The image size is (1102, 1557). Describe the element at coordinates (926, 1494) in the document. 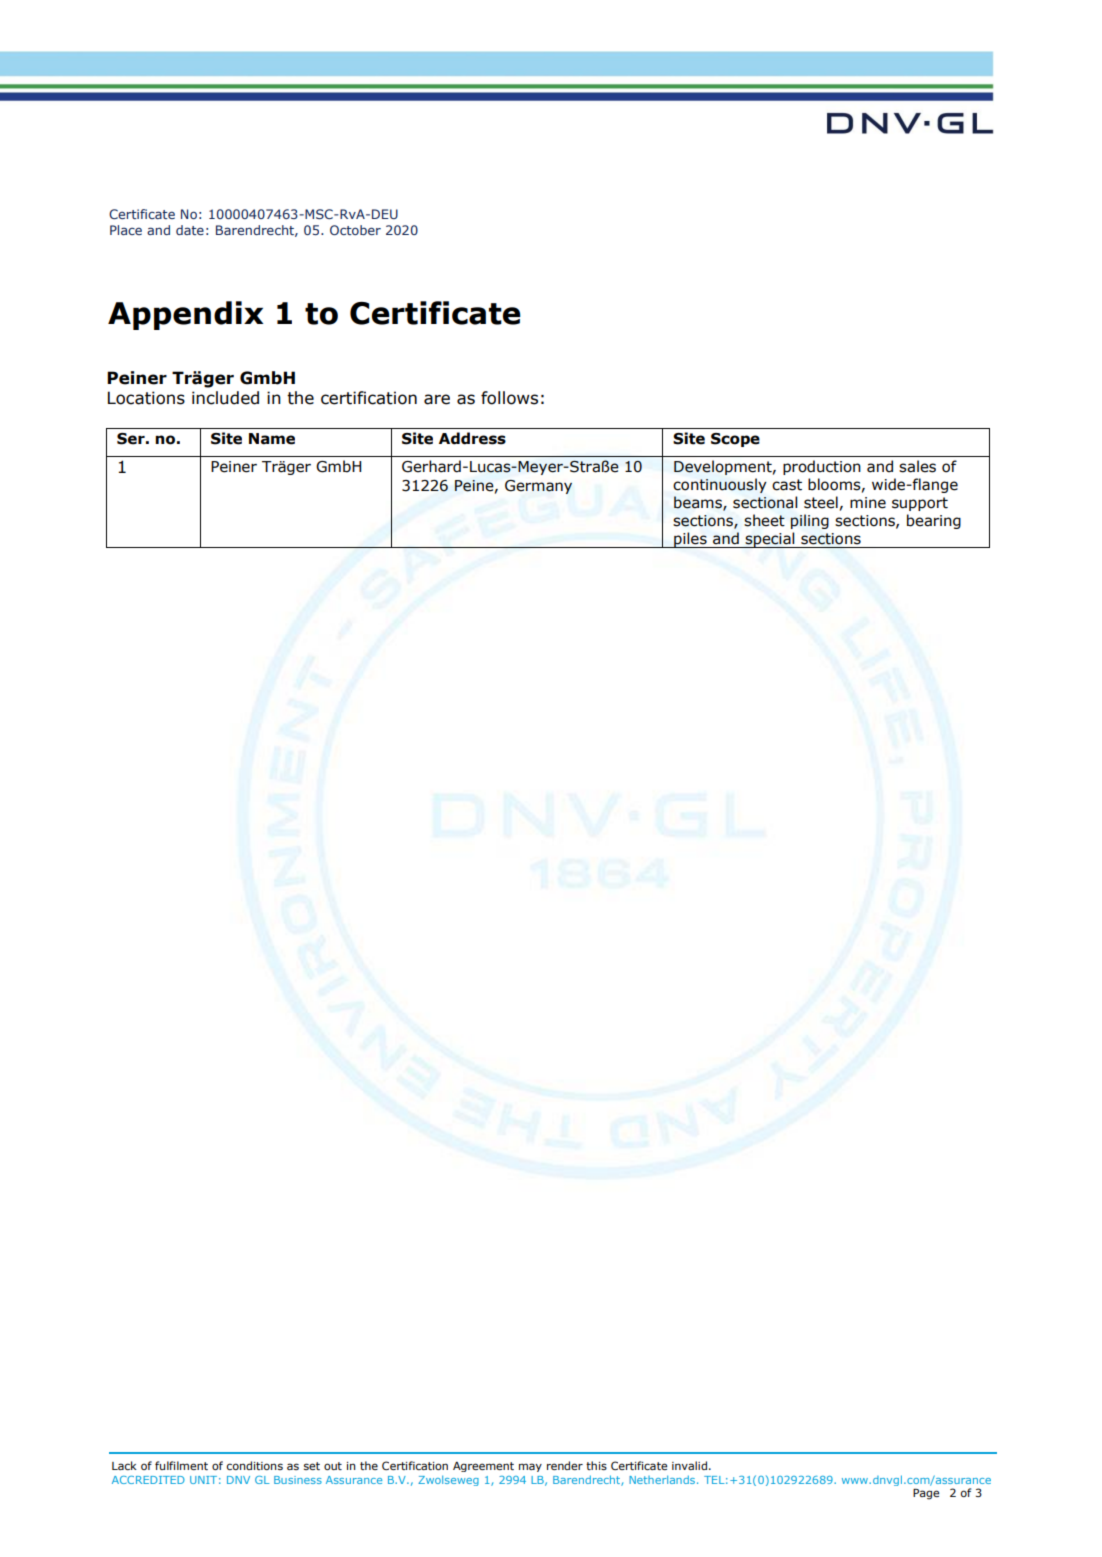

I see `Page` at that location.
